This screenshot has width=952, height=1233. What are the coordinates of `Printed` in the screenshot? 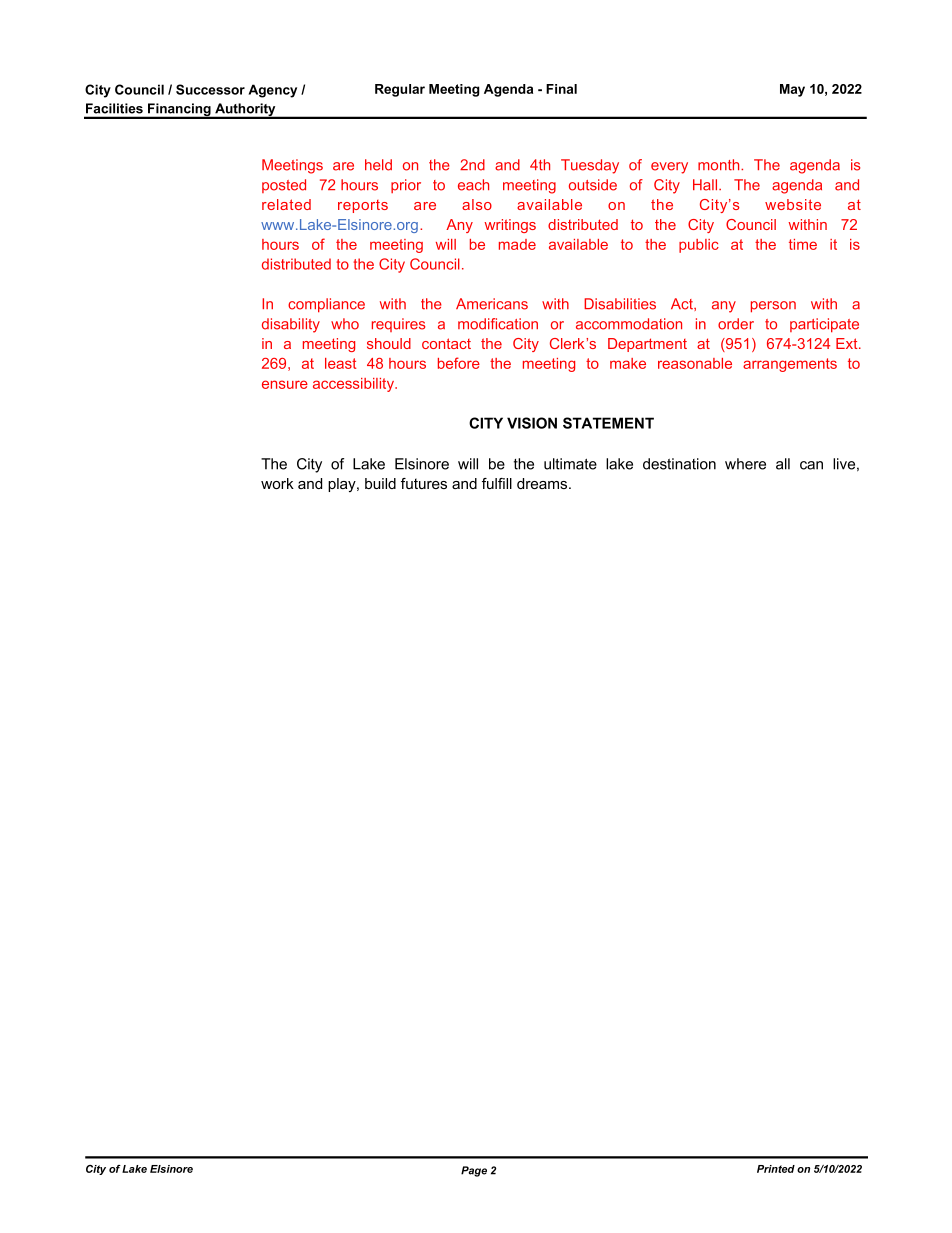 It's located at (776, 1169).
